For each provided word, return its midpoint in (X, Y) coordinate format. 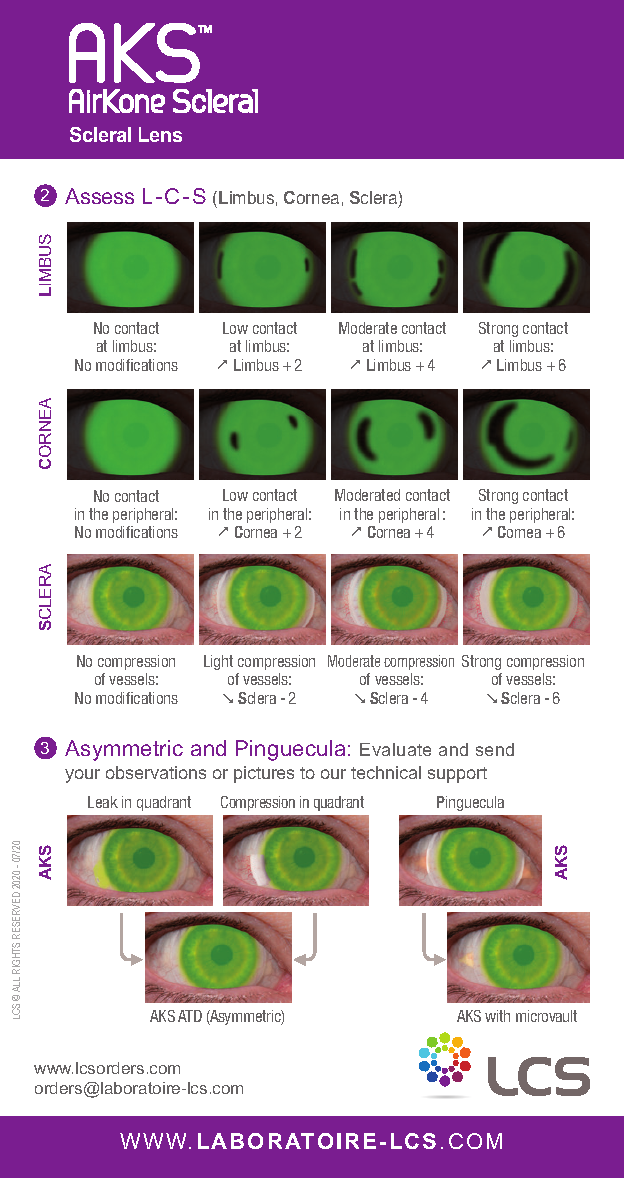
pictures (264, 774)
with (497, 1016)
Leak (103, 802)
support (457, 775)
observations (156, 772)
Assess (99, 196)
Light (218, 662)
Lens (160, 134)
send (495, 749)
